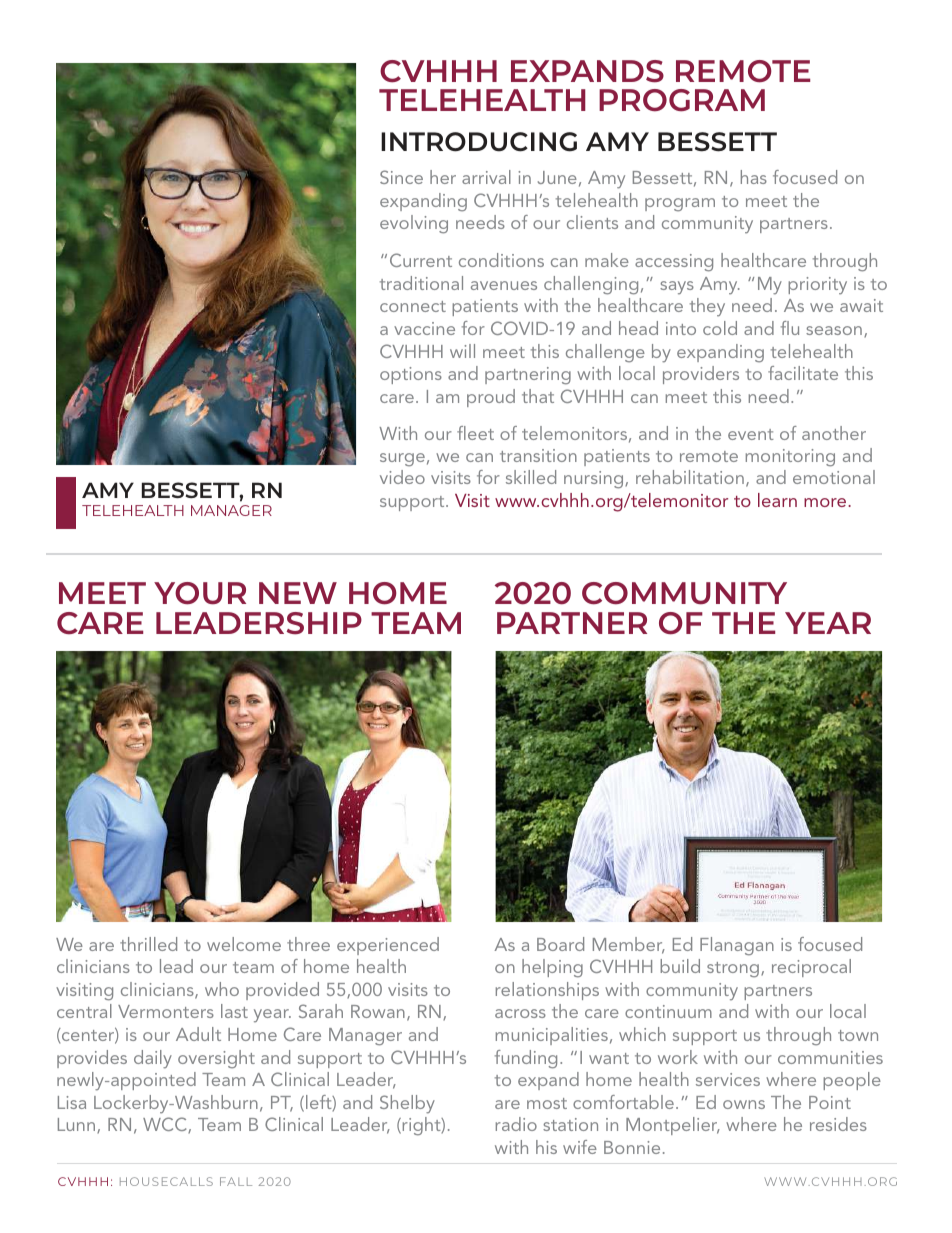  Describe the element at coordinates (475, 433) in the screenshot. I see `fleet` at that location.
